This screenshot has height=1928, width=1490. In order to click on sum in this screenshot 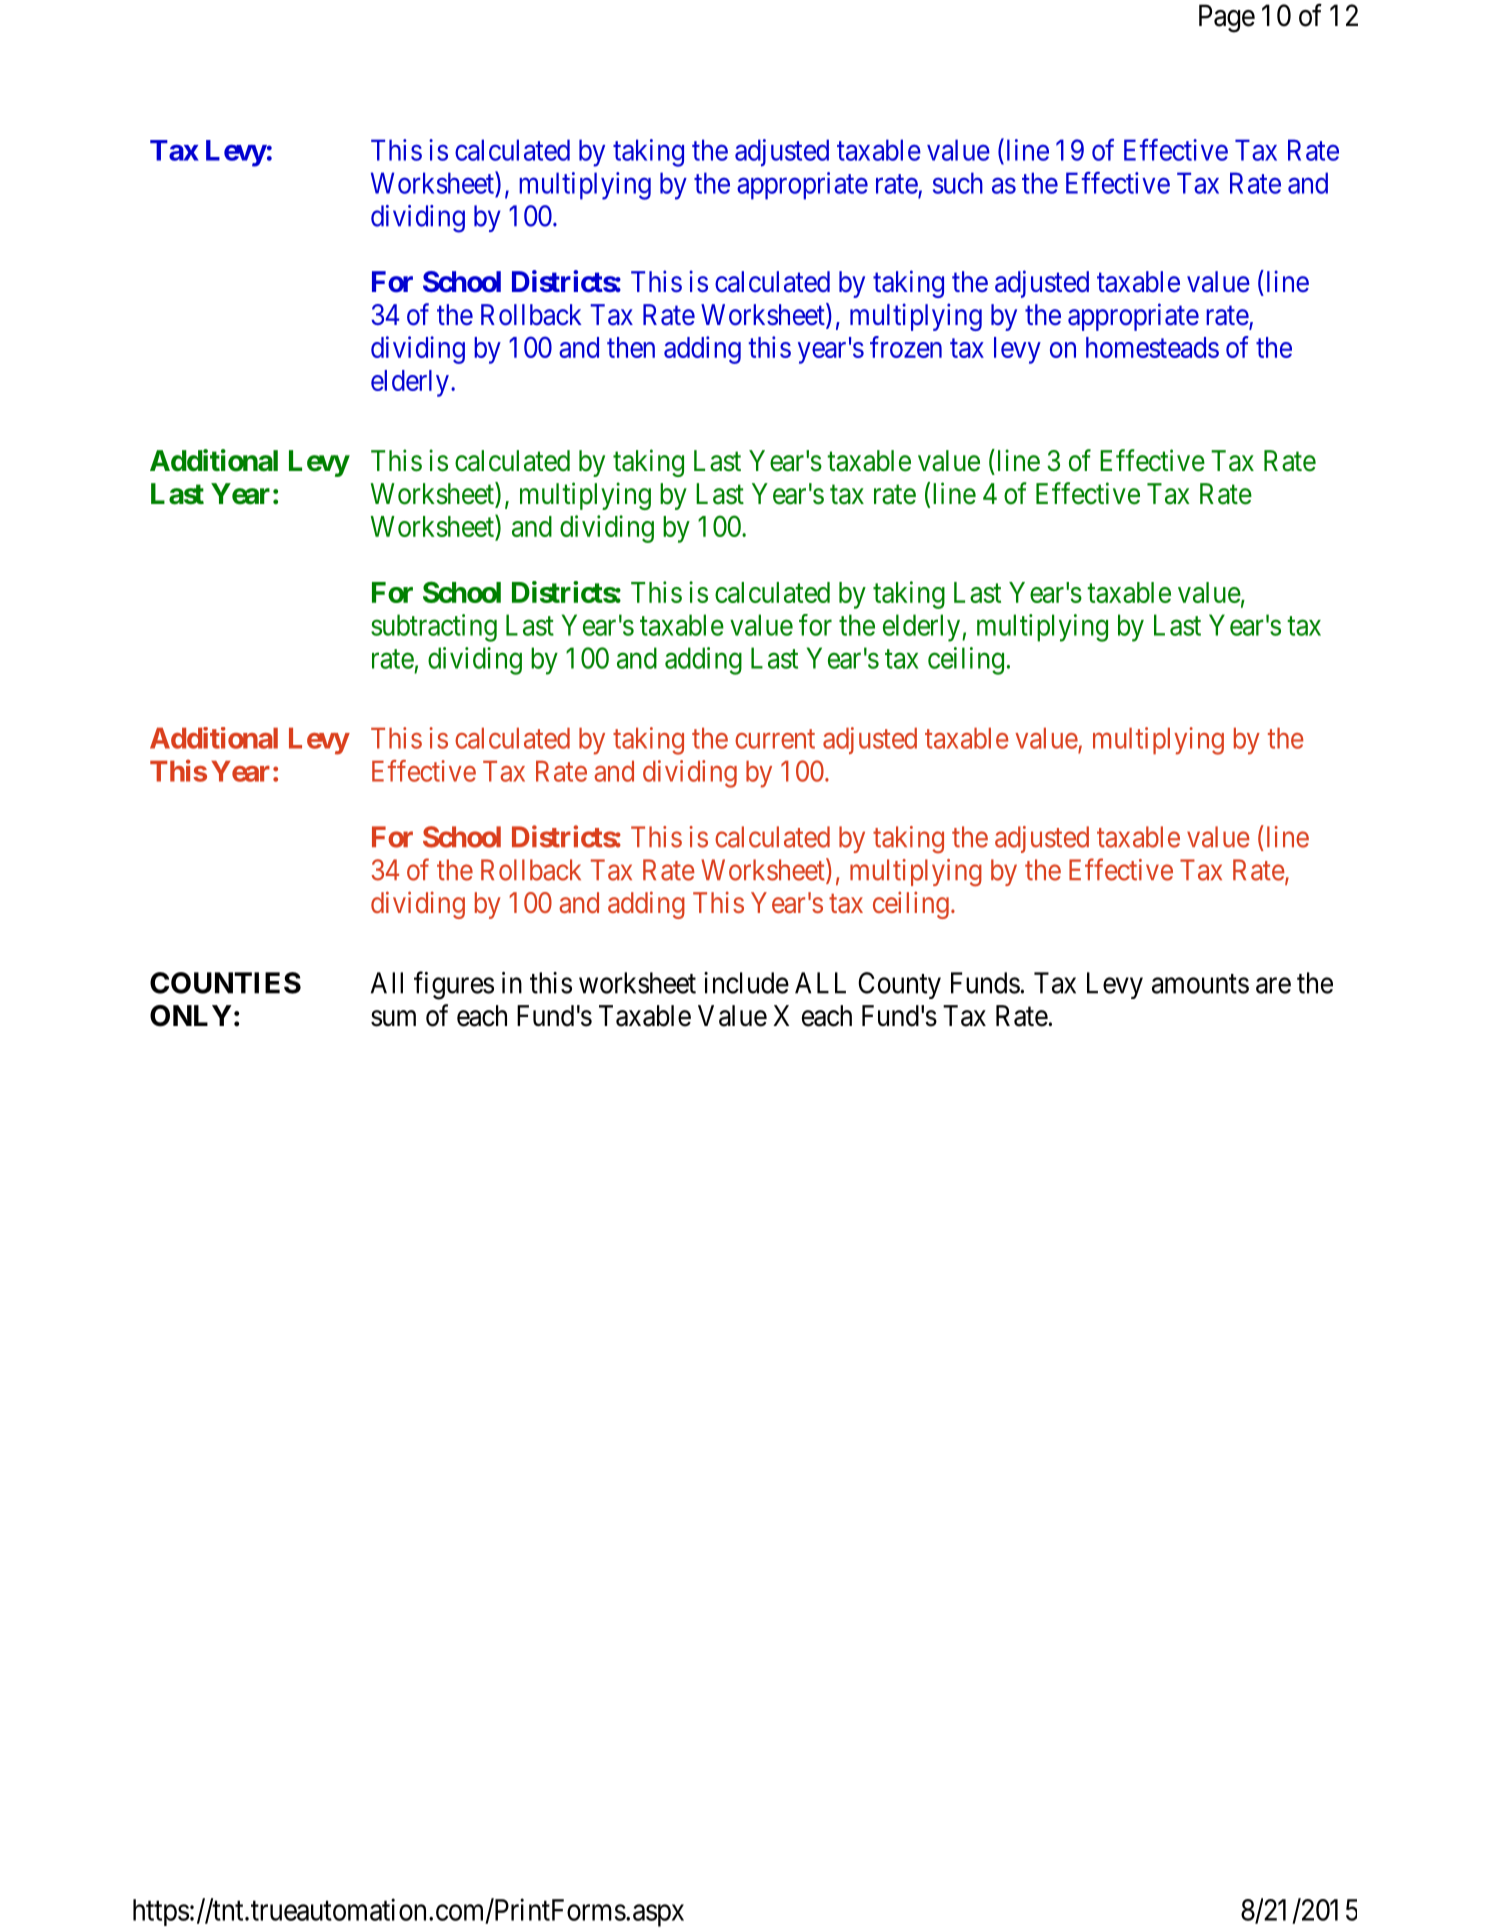, I will do `click(393, 1018)`.
